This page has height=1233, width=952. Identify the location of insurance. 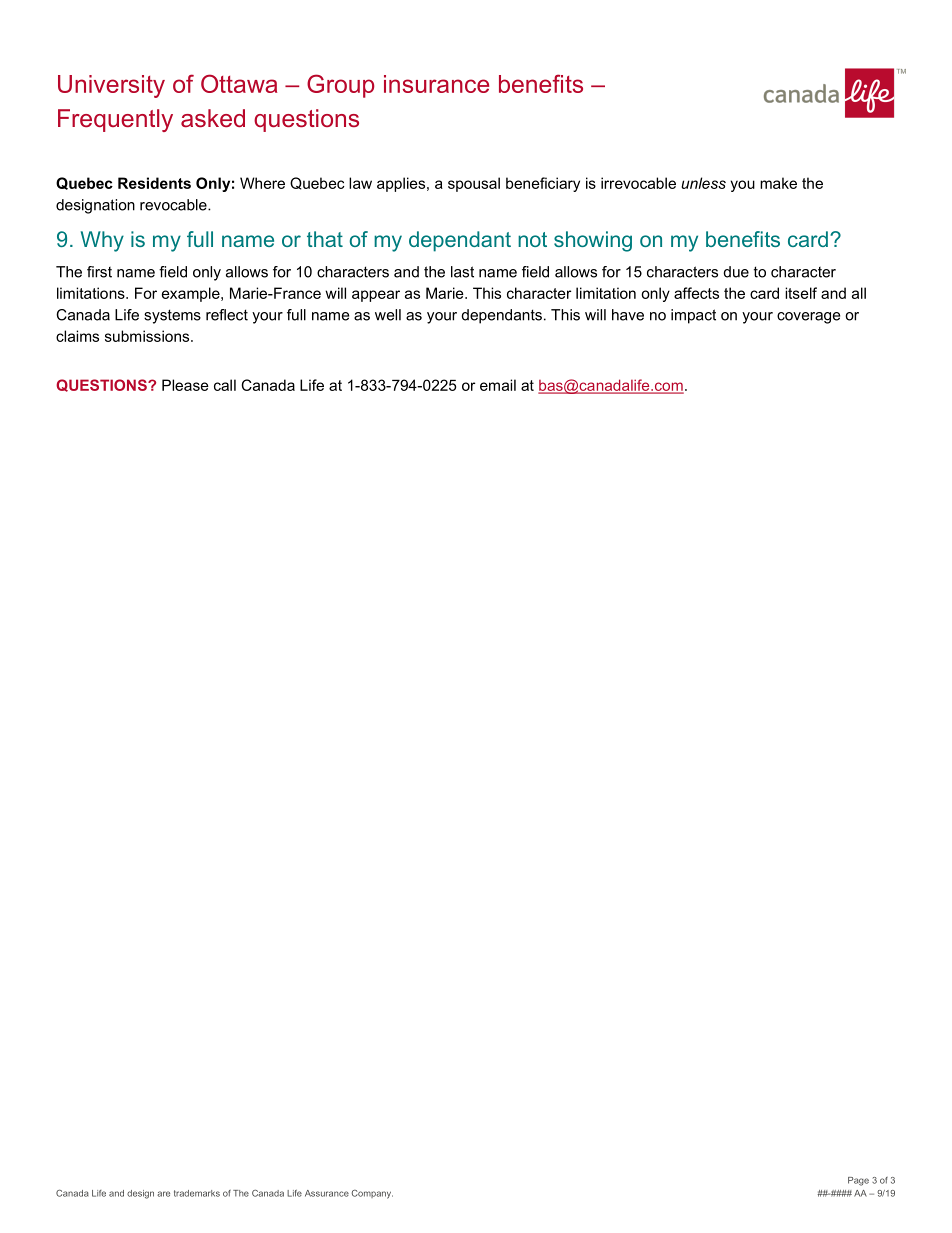
(436, 84).
